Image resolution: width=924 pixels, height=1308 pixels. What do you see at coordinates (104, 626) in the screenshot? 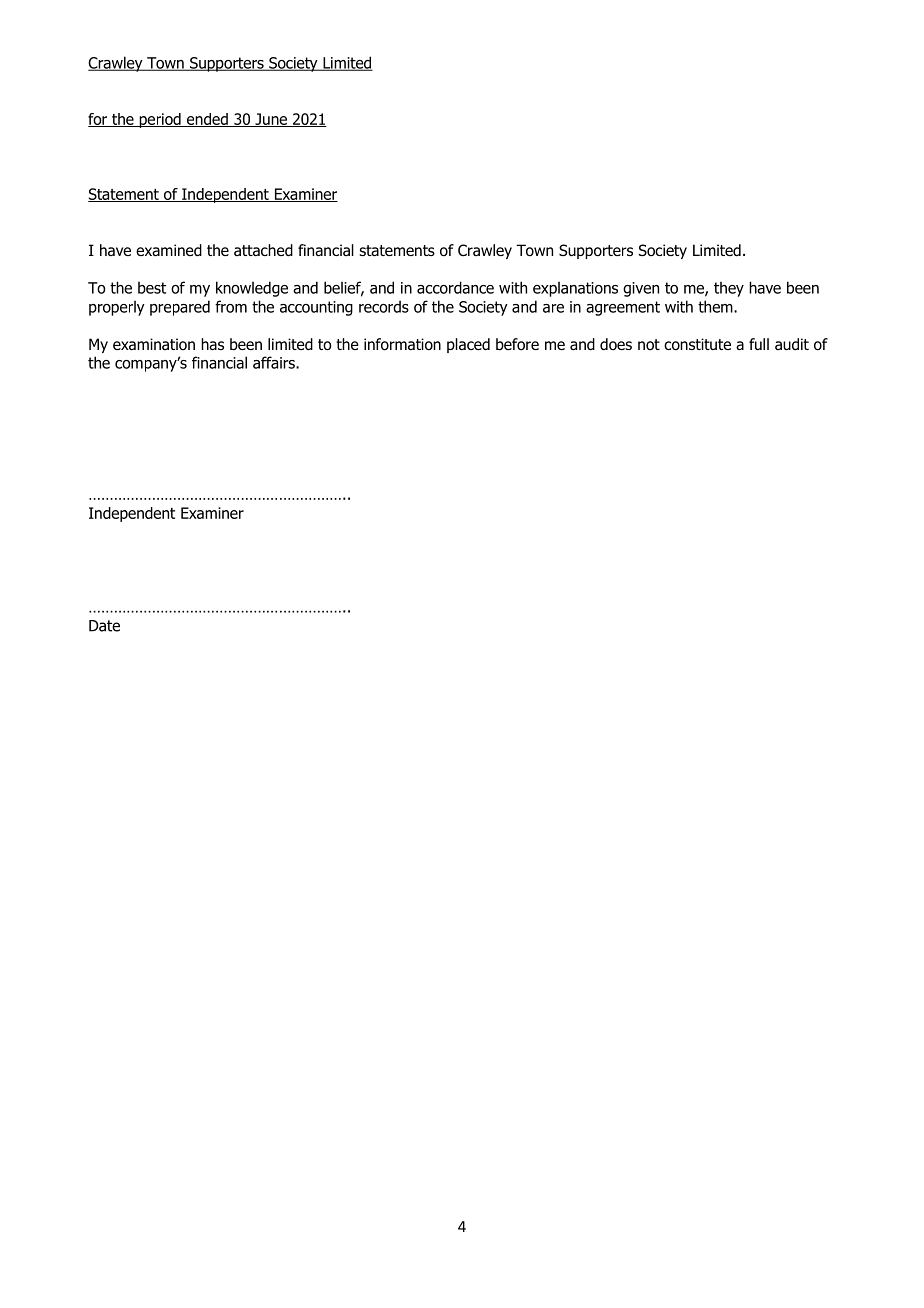
I see `Date` at bounding box center [104, 626].
